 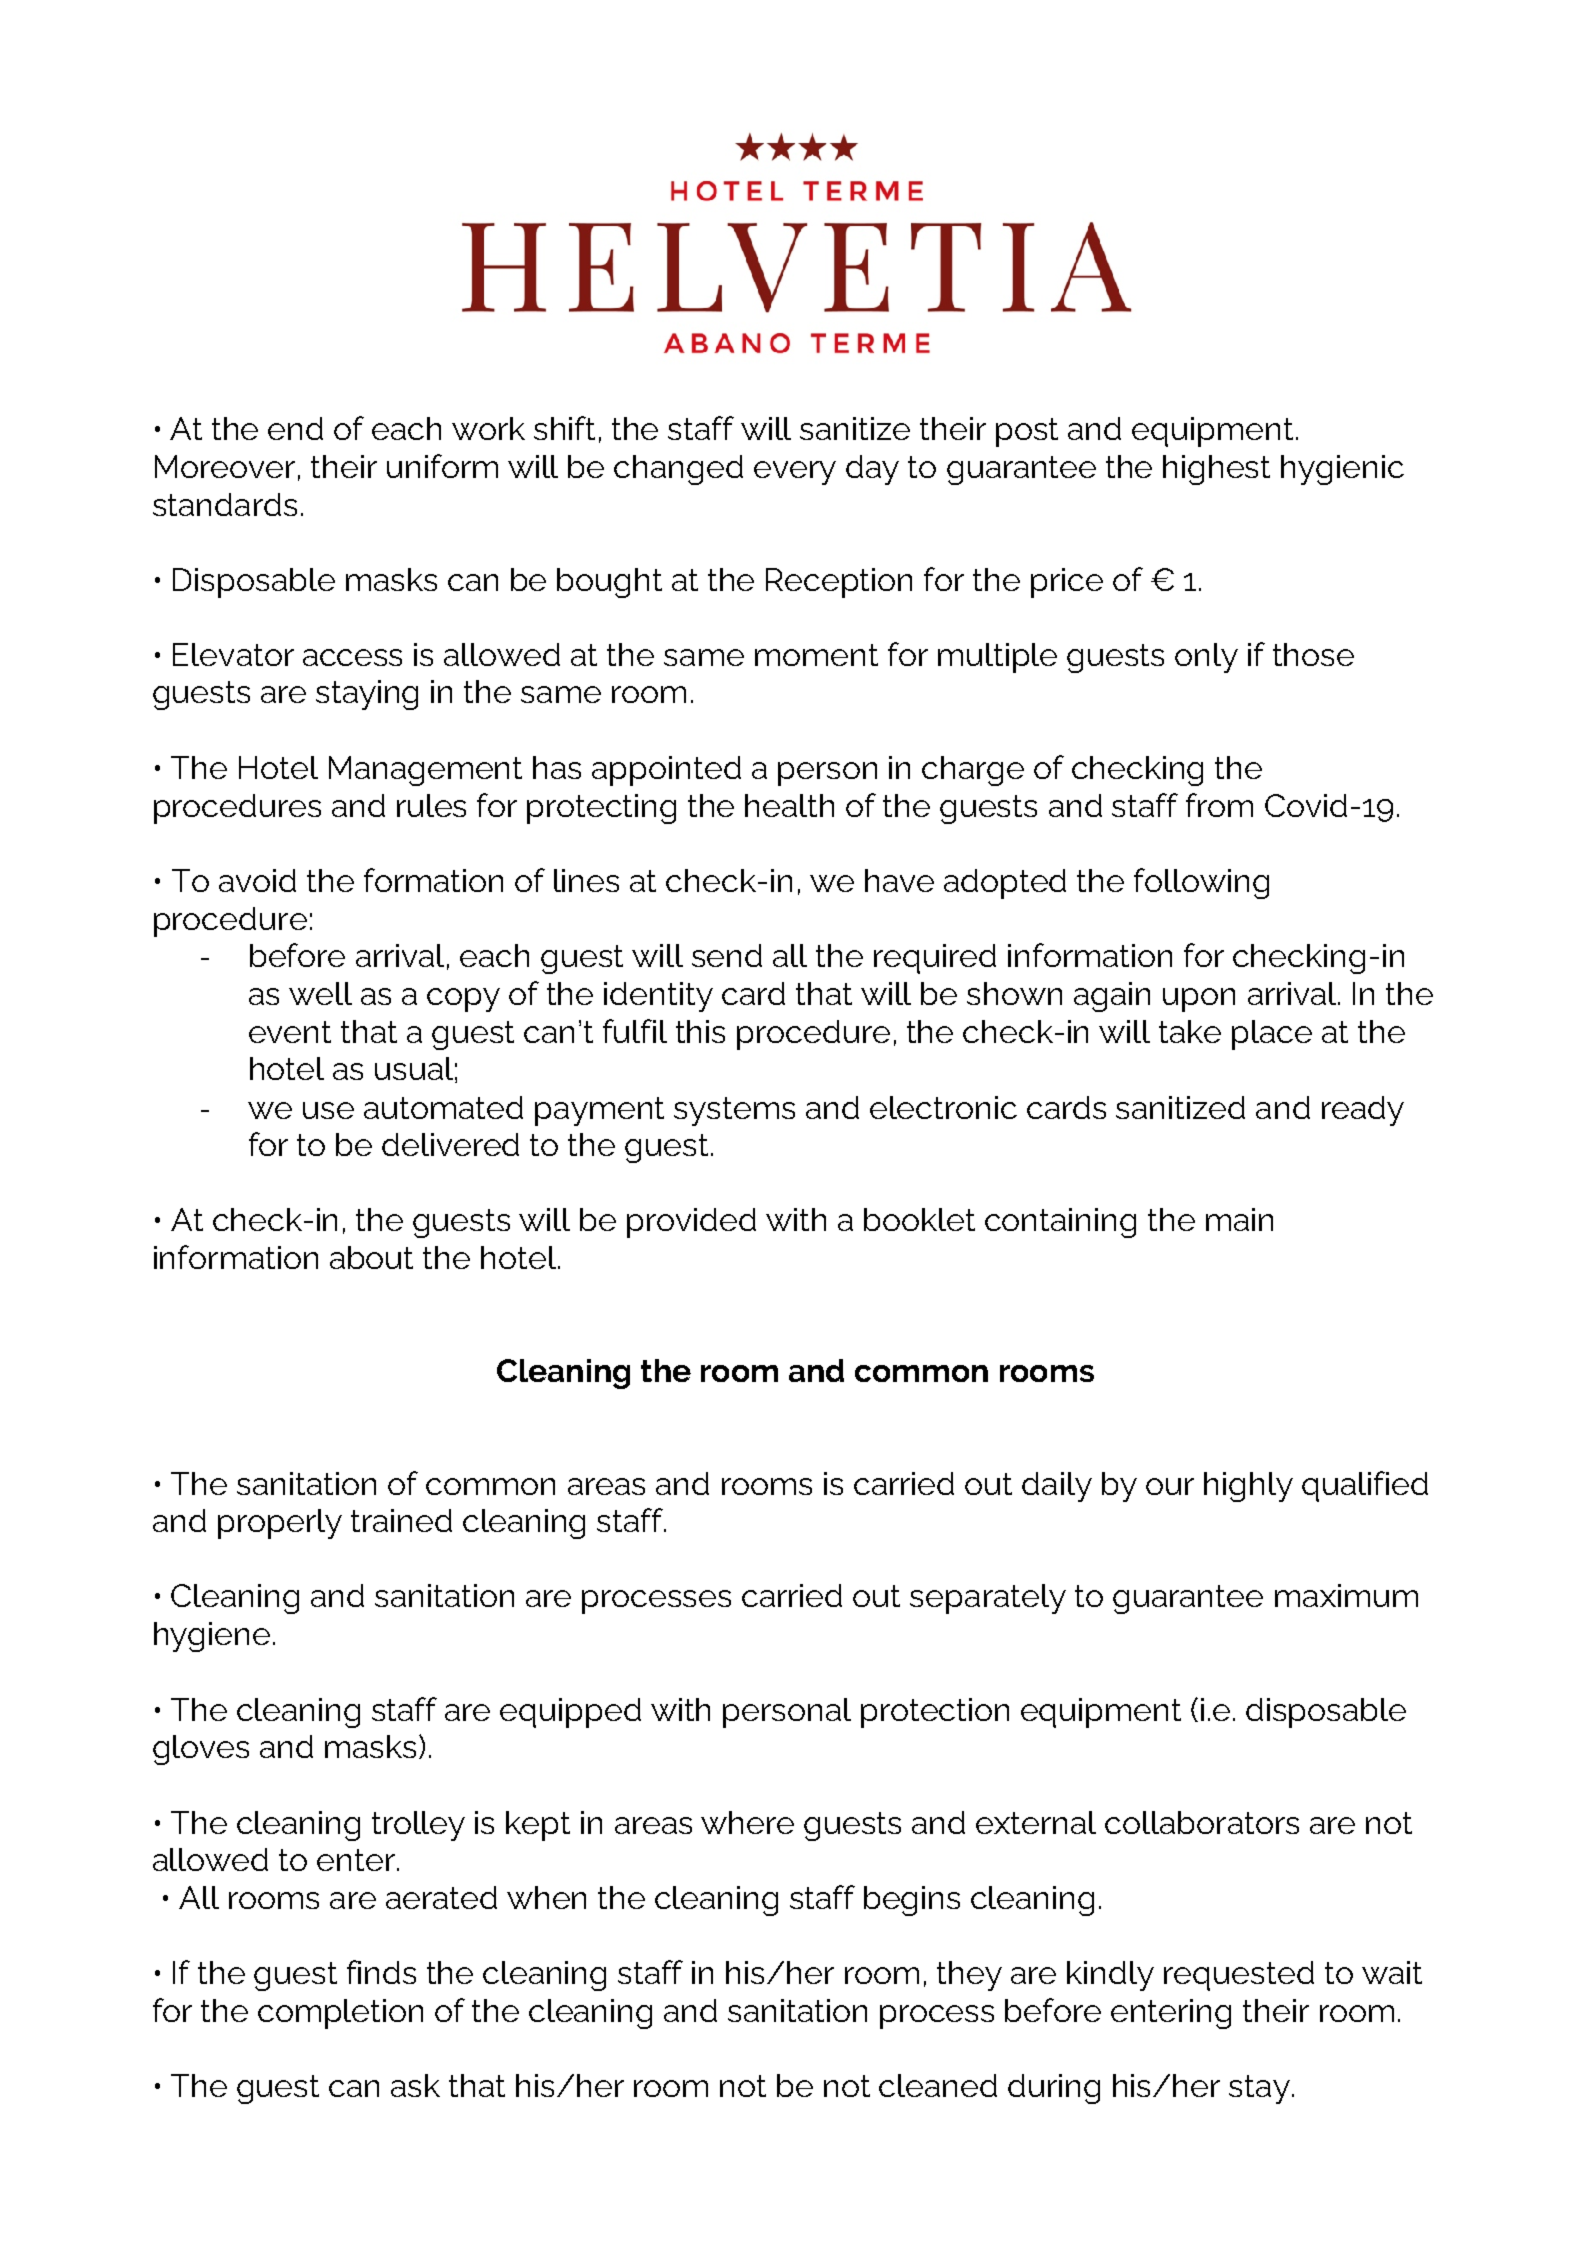 I want to click on requested, so click(x=1239, y=1976).
